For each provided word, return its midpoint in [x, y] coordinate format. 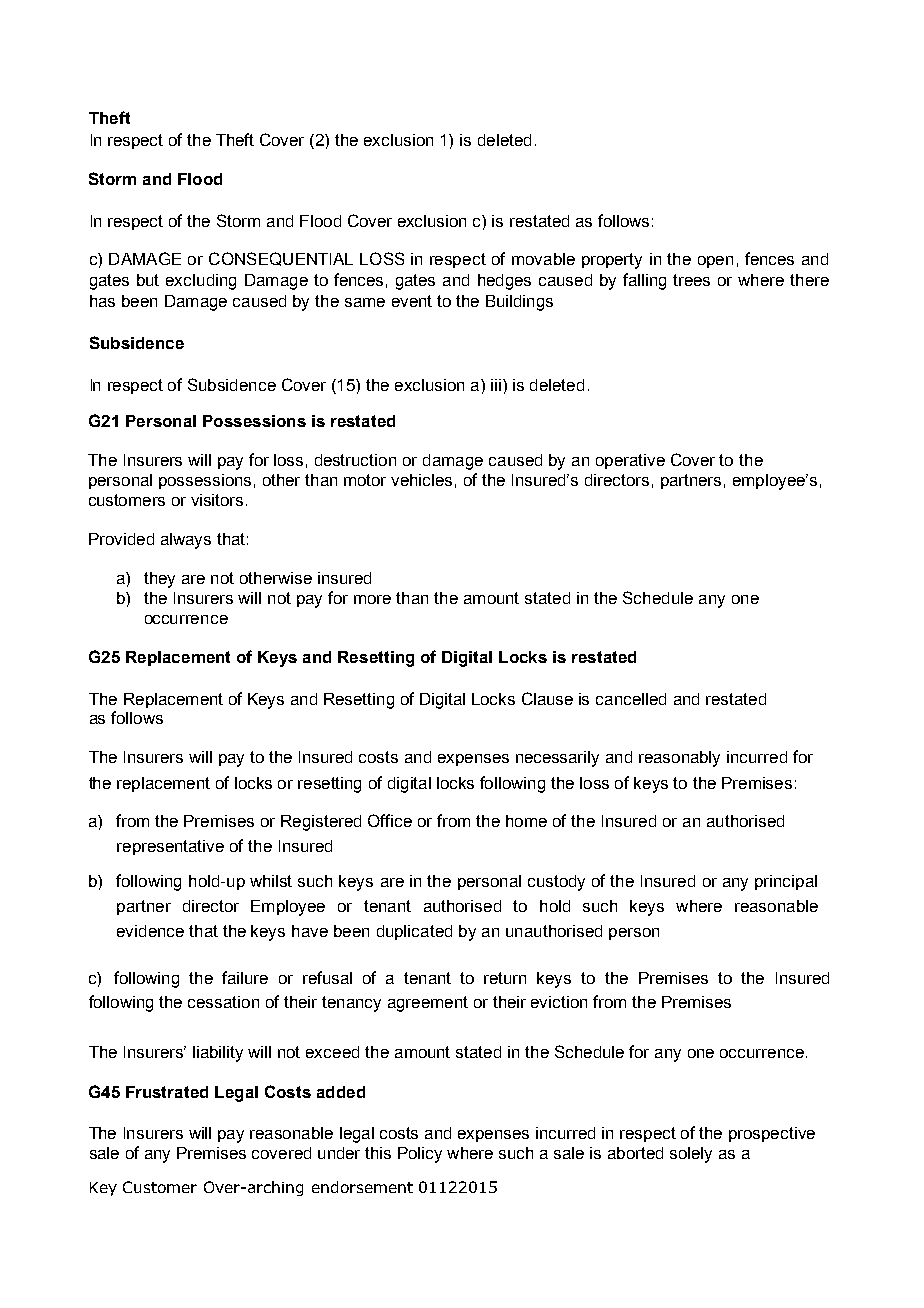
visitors [217, 500]
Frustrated [167, 1092]
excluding [201, 282]
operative [630, 461]
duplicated [414, 932]
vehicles [421, 480]
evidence [150, 931]
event [412, 301]
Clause [547, 698]
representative [170, 847]
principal [786, 882]
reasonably [679, 759]
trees [691, 280]
